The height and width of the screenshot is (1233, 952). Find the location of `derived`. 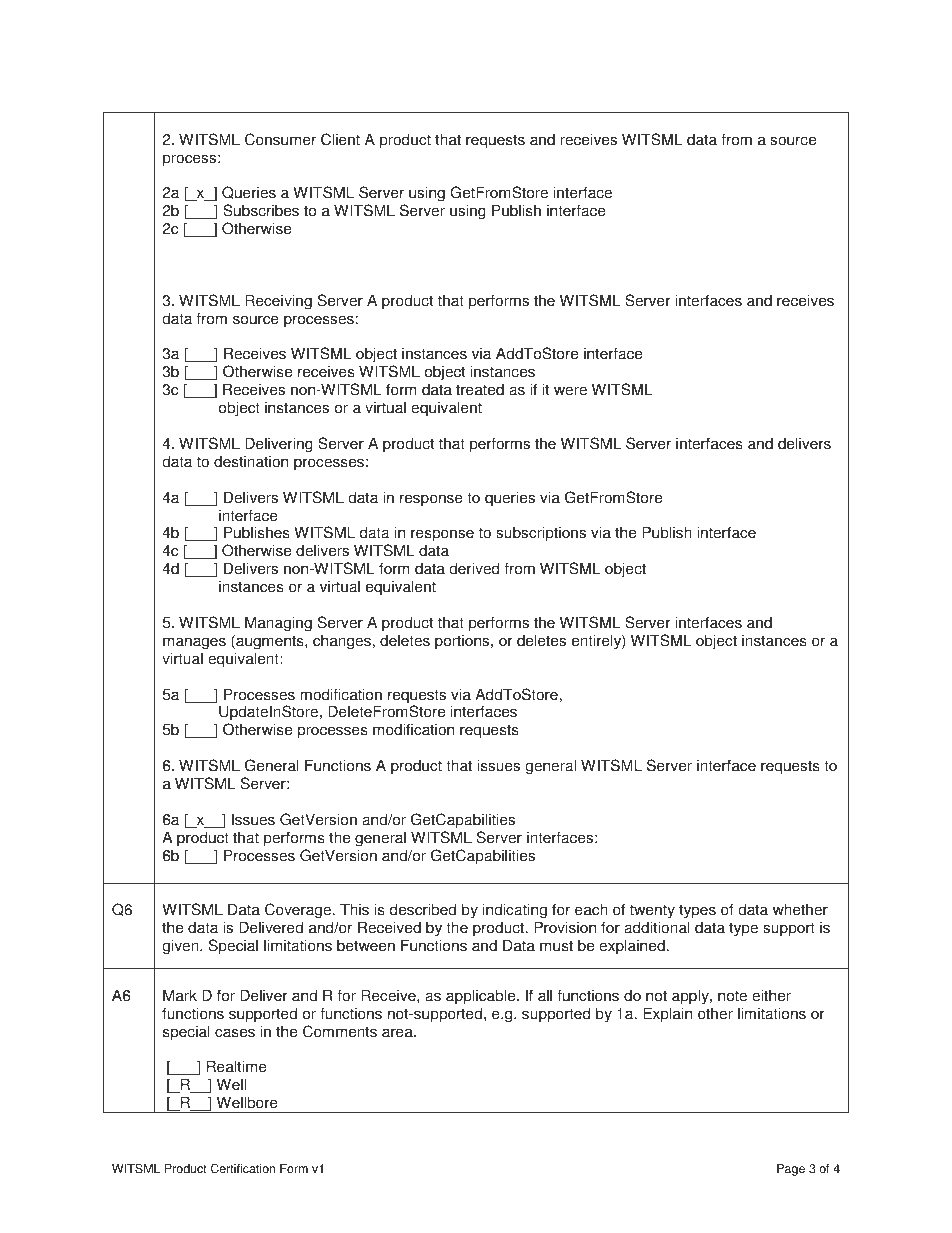

derived is located at coordinates (474, 568).
